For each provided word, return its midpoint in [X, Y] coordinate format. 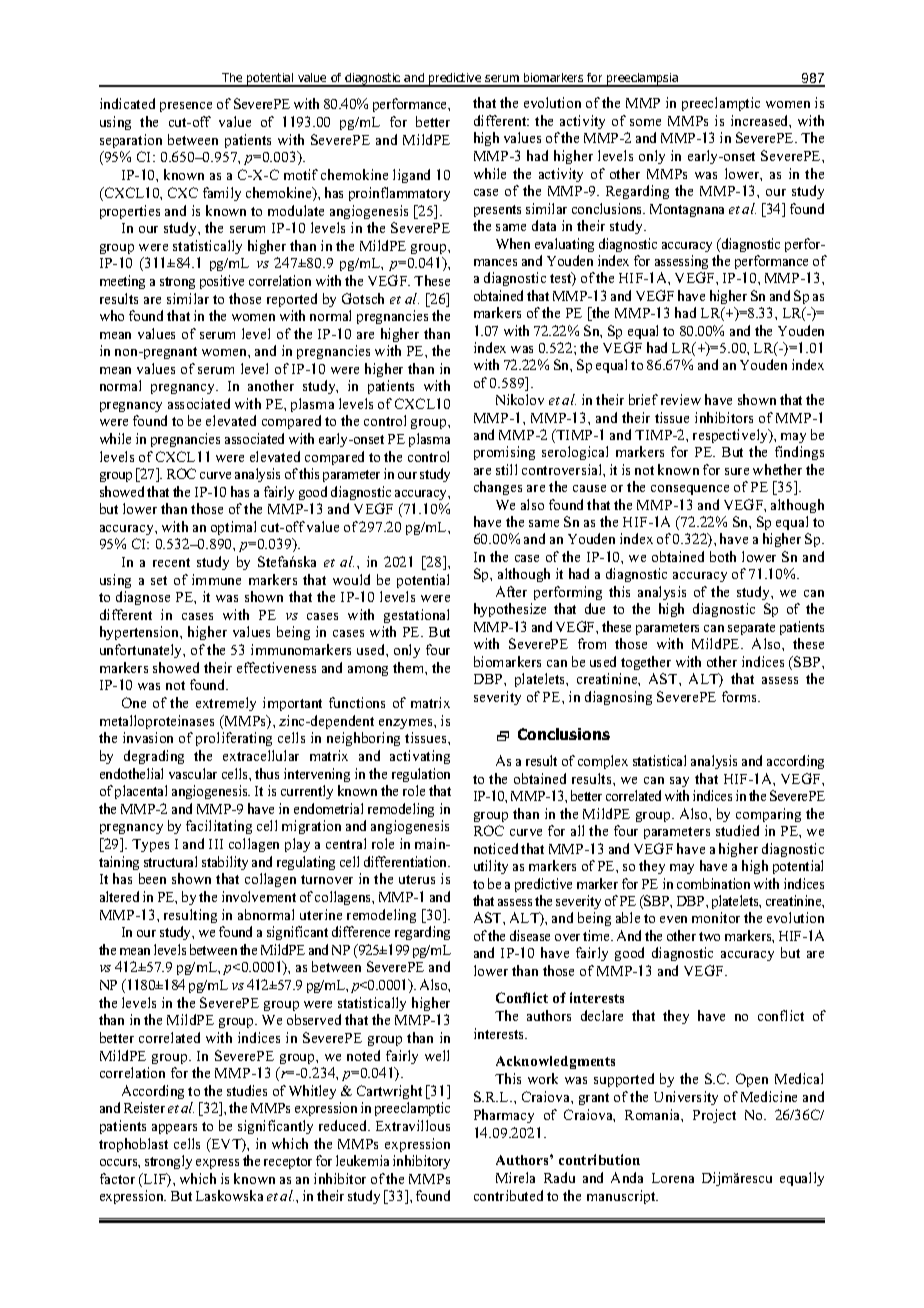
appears [174, 1129]
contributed [508, 1195]
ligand [411, 176]
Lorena [673, 1178]
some [645, 122]
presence [186, 107]
